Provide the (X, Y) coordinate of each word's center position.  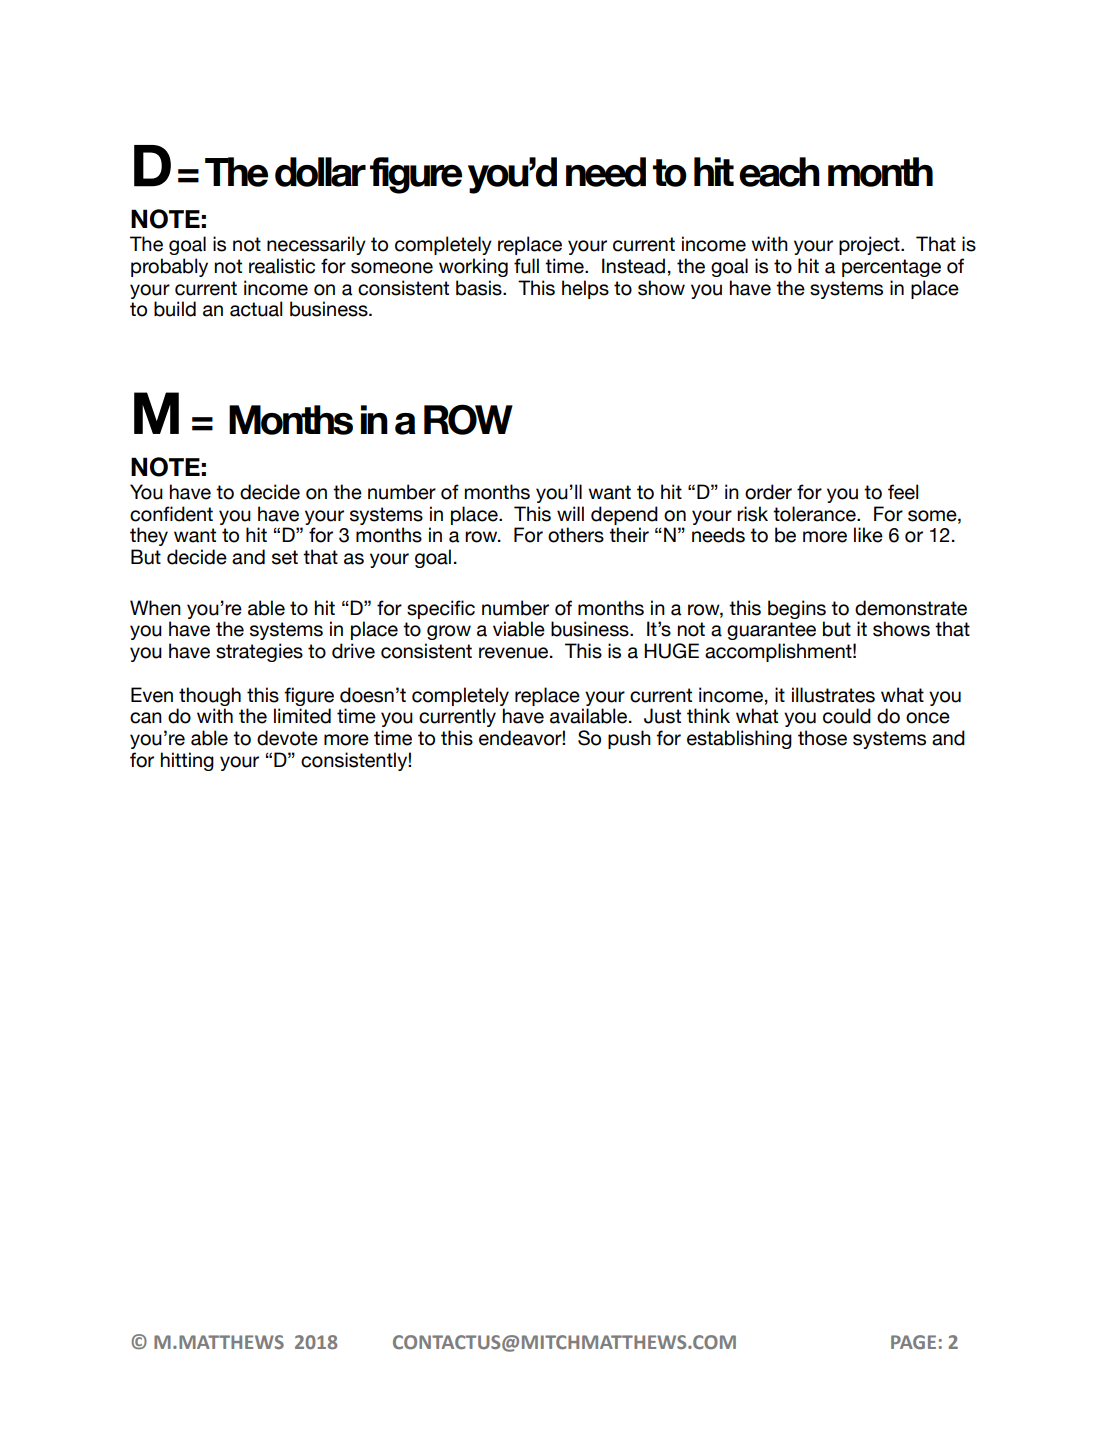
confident (171, 514)
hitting (187, 761)
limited (302, 716)
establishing (739, 739)
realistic (282, 266)
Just (662, 716)
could (847, 716)
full (526, 266)
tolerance (815, 514)
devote (287, 738)
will (570, 513)
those (822, 738)
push (629, 739)
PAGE (913, 1342)
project (870, 245)
